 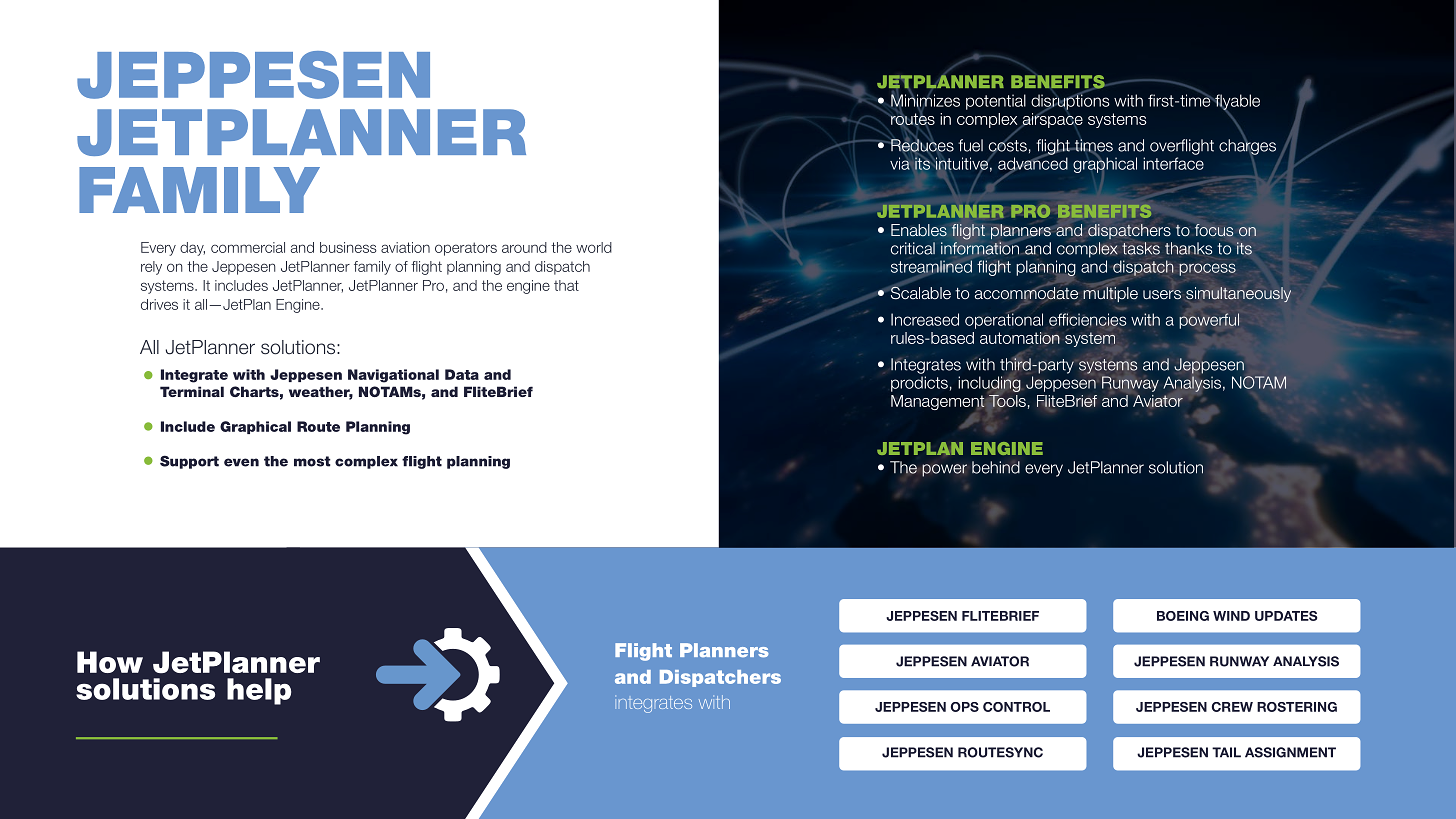 What do you see at coordinates (925, 100) in the page?
I see `Minimizes` at bounding box center [925, 100].
